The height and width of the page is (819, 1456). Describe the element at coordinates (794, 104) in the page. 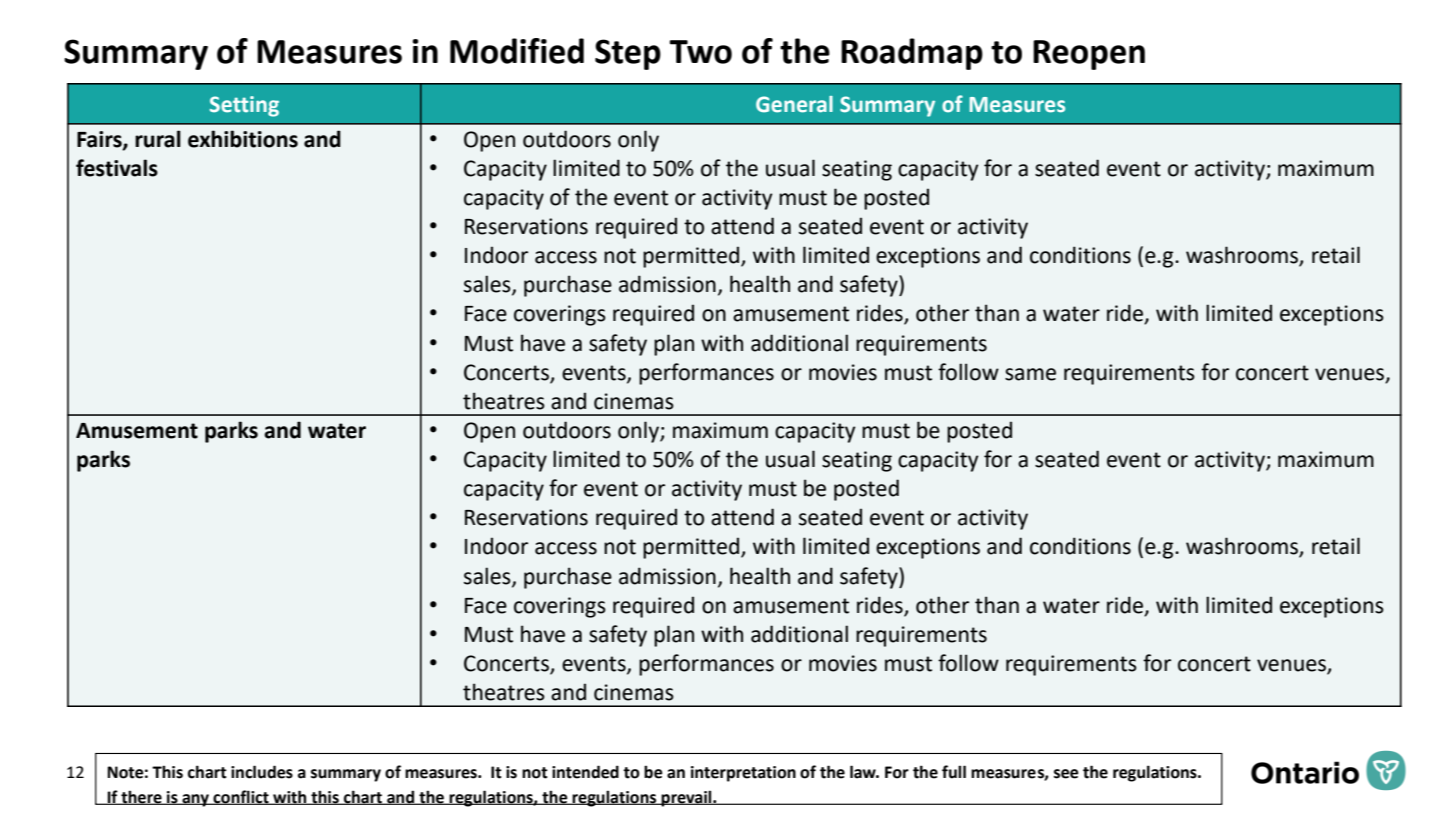

I see `General` at that location.
